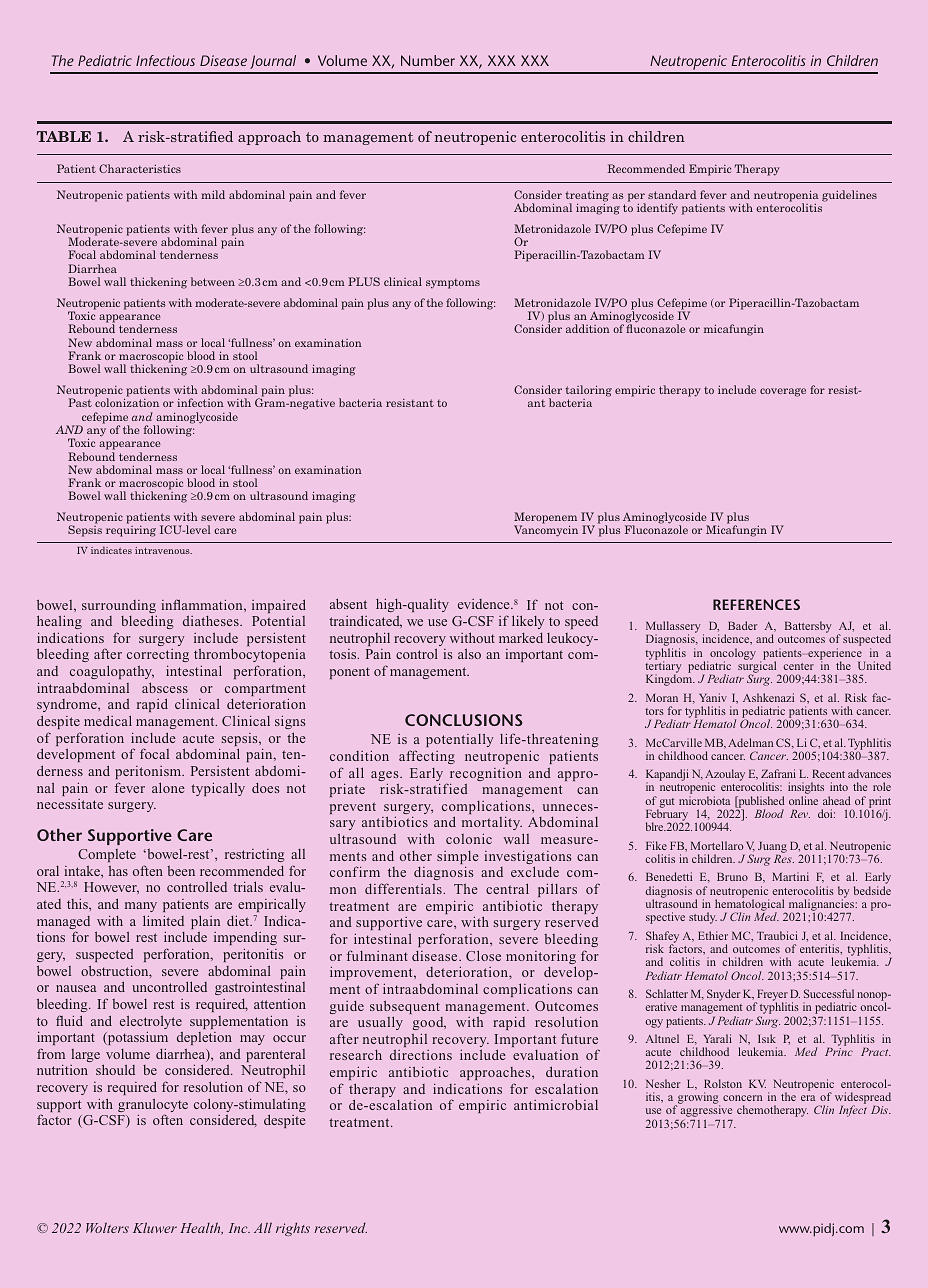 This image has height=1288, width=928. Describe the element at coordinates (107, 855) in the image. I see `Complete` at that location.
